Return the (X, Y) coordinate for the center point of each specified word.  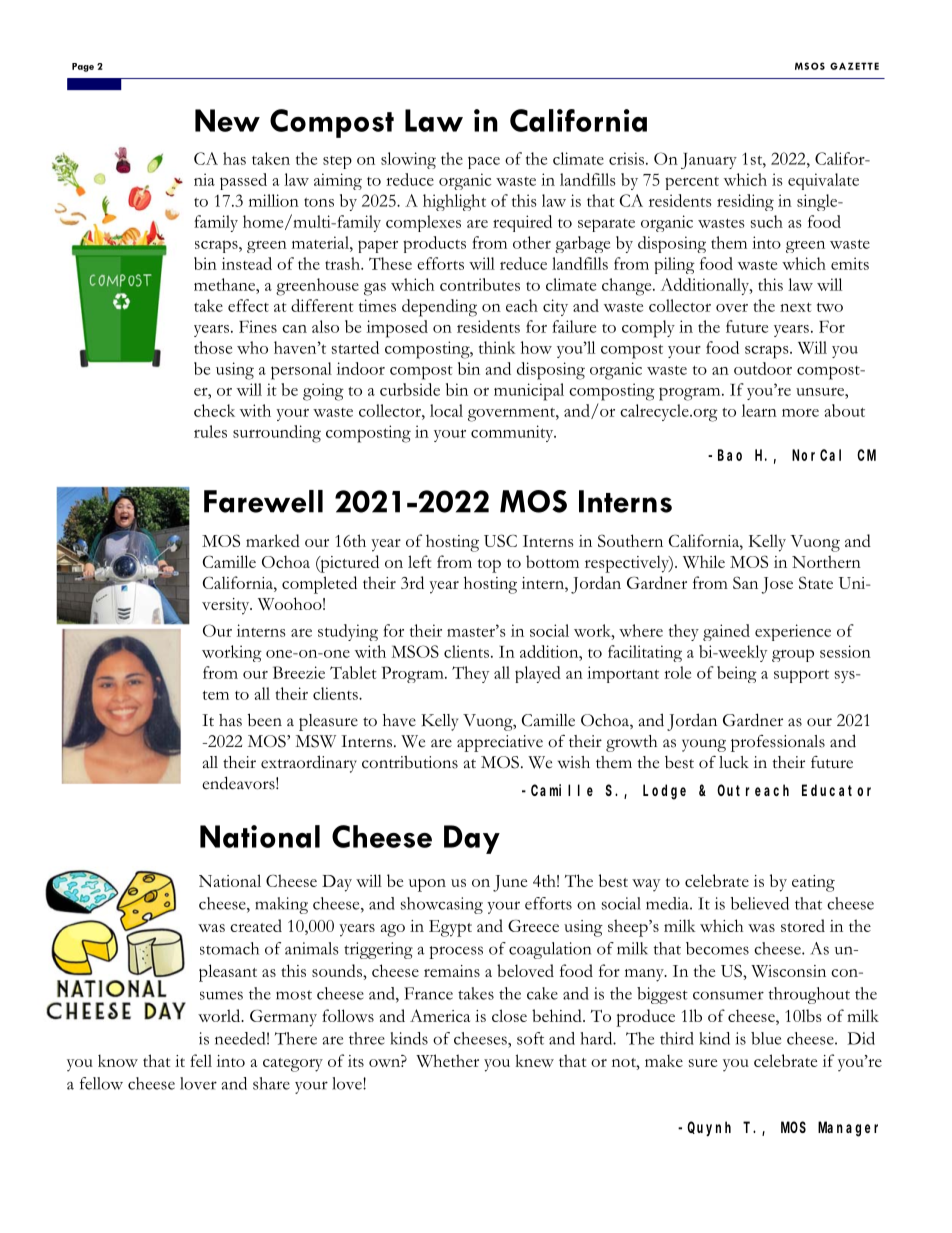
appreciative (500, 743)
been (265, 720)
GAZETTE (854, 66)
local (446, 410)
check (214, 410)
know (118, 1060)
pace (484, 162)
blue (766, 1038)
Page (83, 67)
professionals (778, 743)
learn (759, 410)
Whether (447, 1060)
